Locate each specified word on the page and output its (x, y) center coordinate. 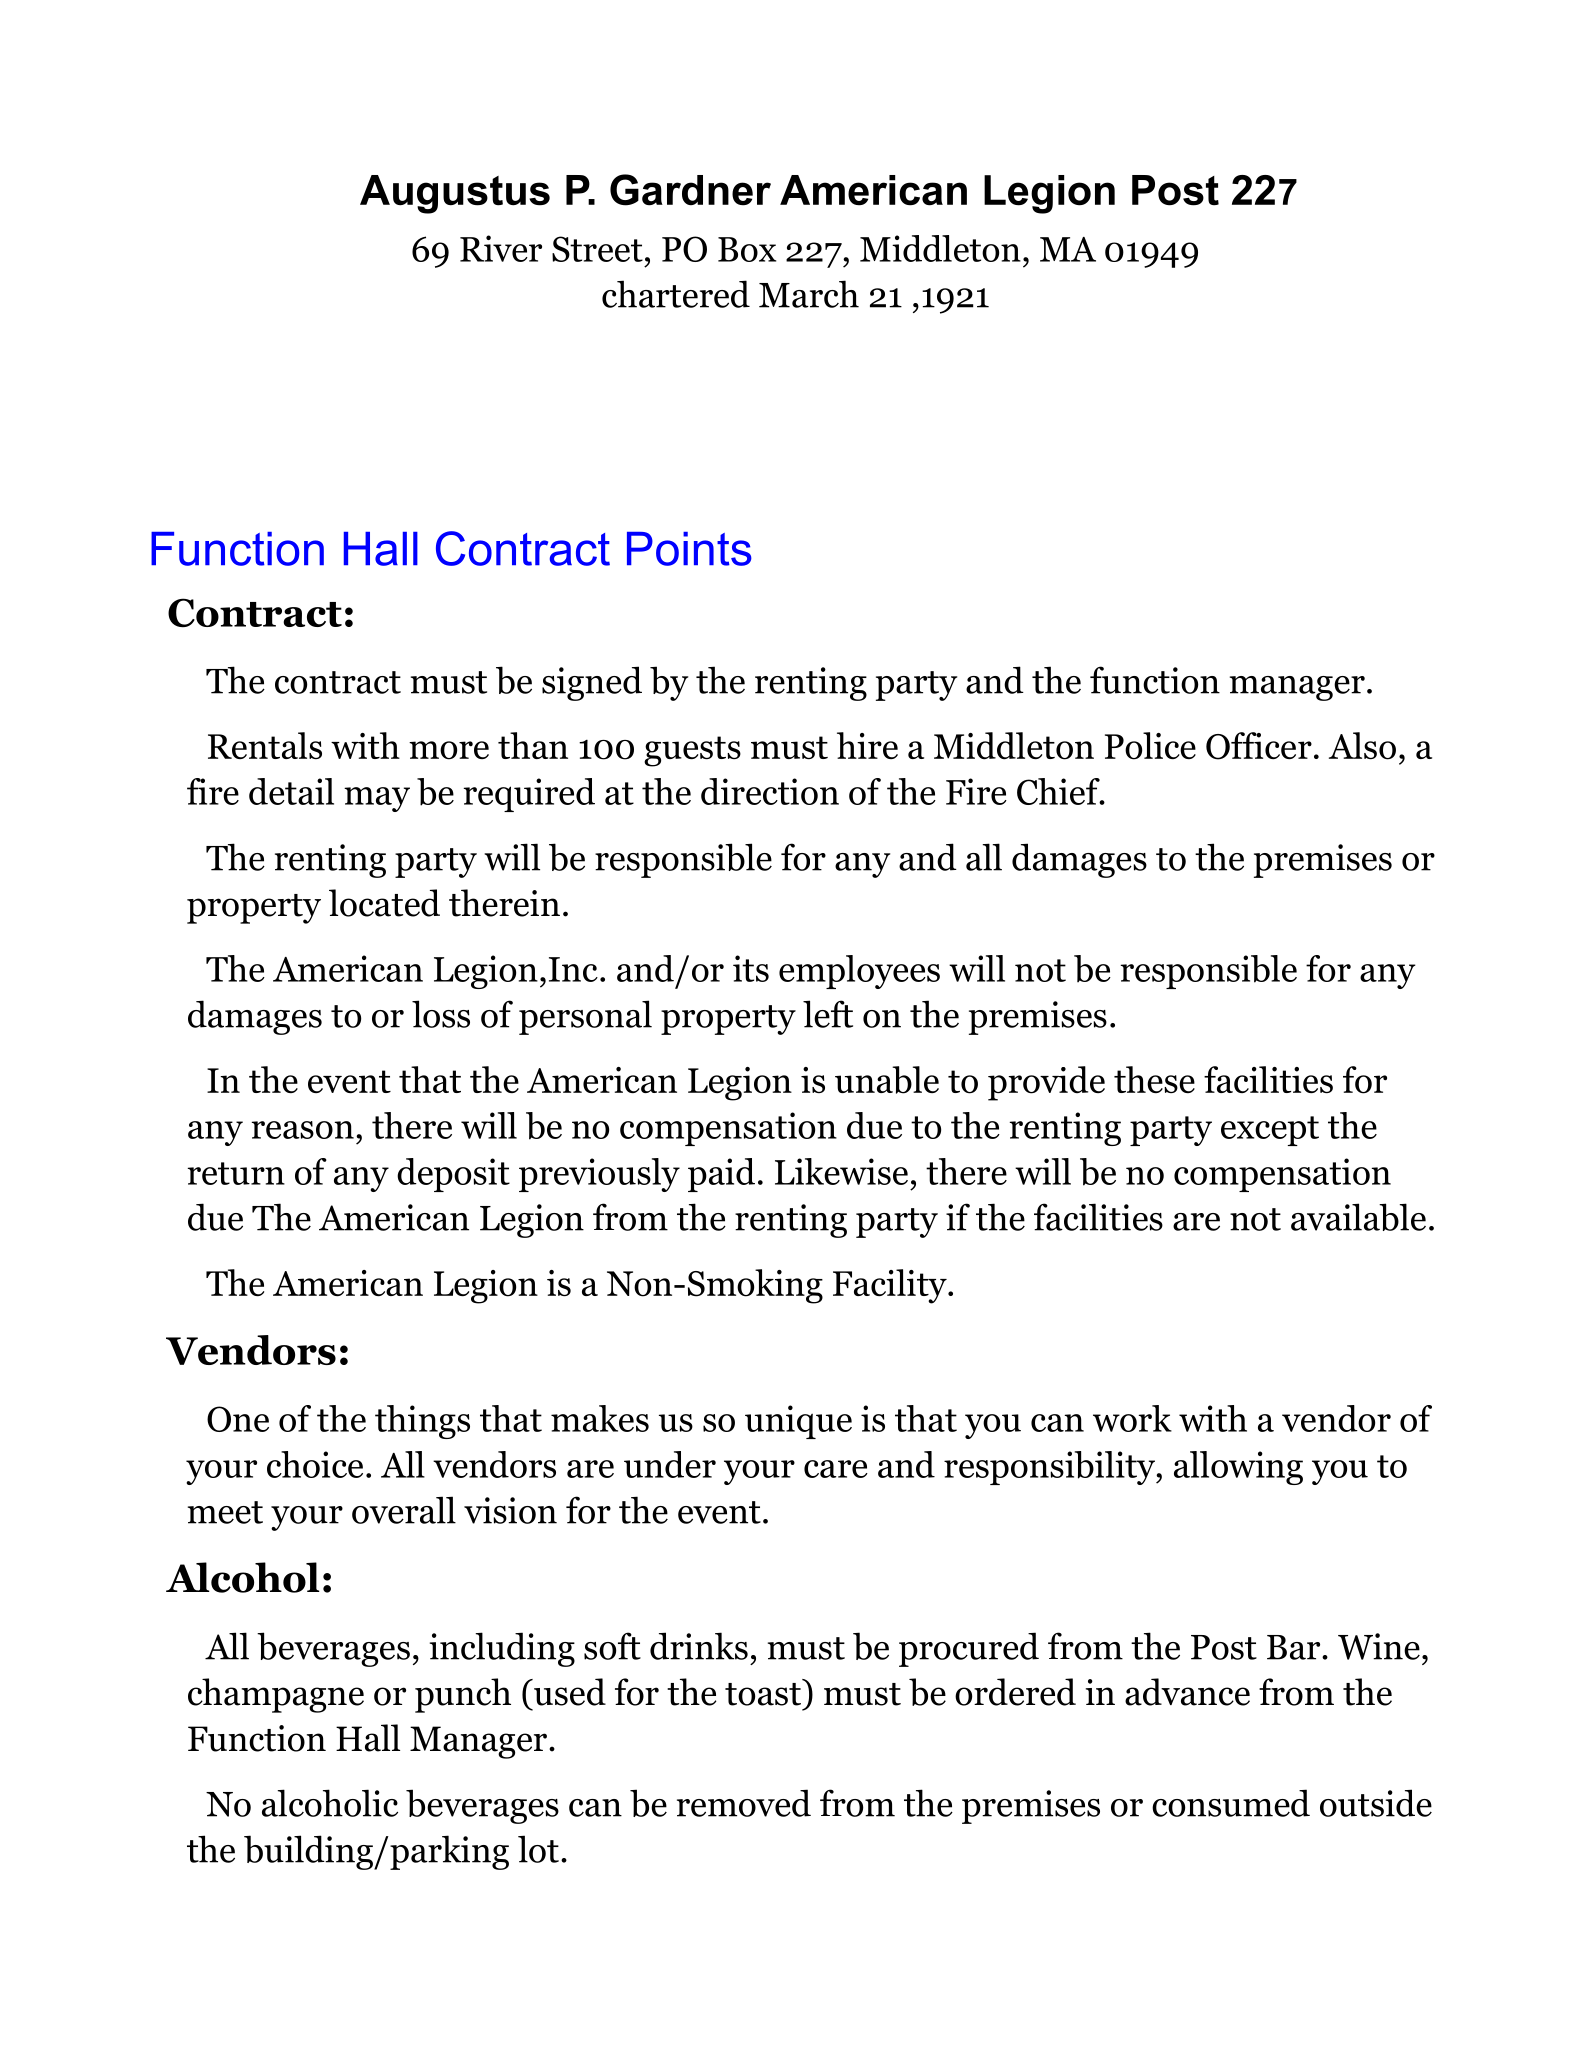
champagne (276, 1695)
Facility (891, 1286)
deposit (453, 1175)
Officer (1259, 746)
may (377, 799)
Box (747, 249)
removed (744, 1803)
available (1358, 1217)
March (809, 294)
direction (770, 791)
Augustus (455, 194)
